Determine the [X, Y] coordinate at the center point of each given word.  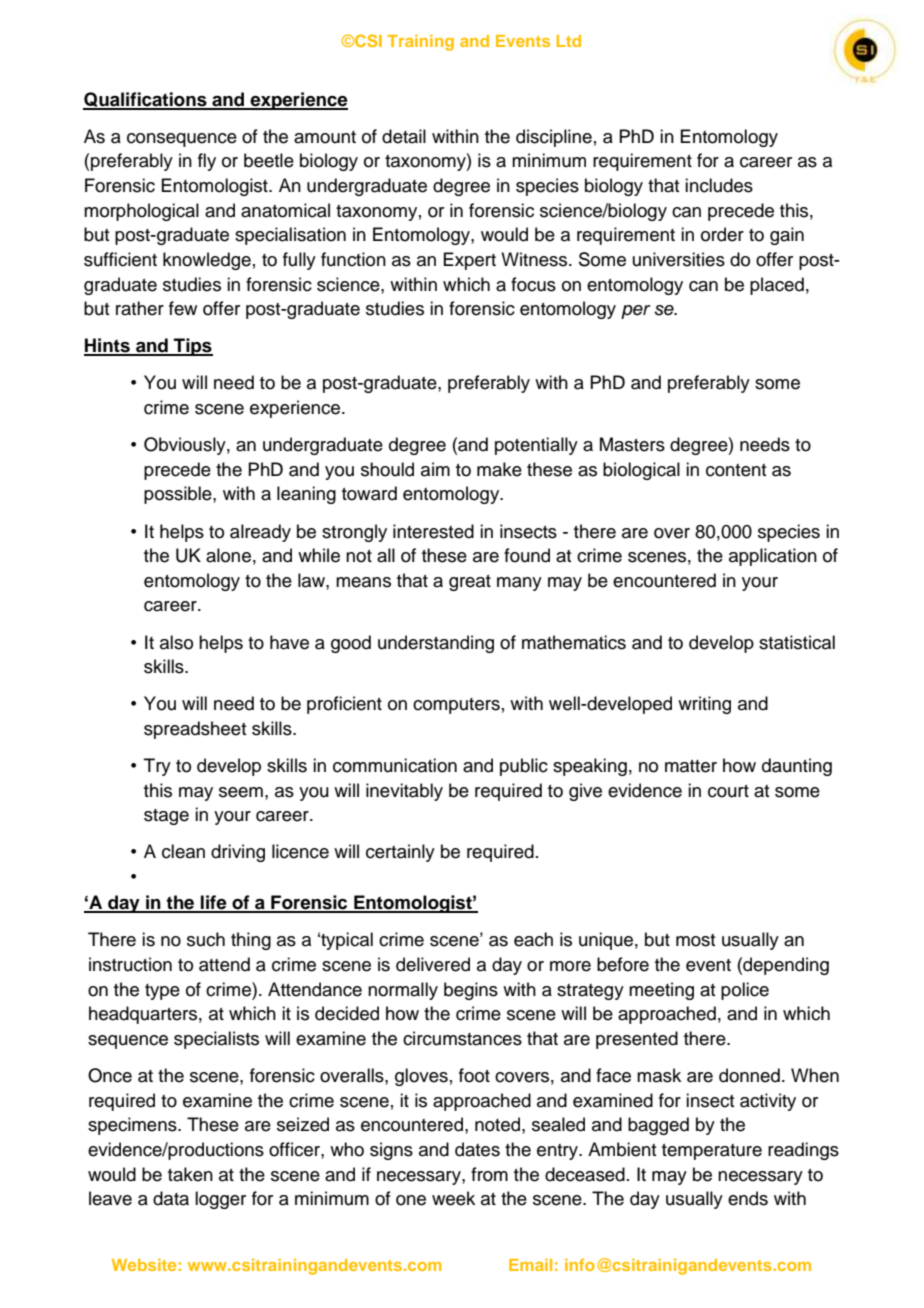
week [453, 1198]
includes [719, 185]
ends [748, 1198]
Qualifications [146, 100]
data [171, 1198]
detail [404, 136]
